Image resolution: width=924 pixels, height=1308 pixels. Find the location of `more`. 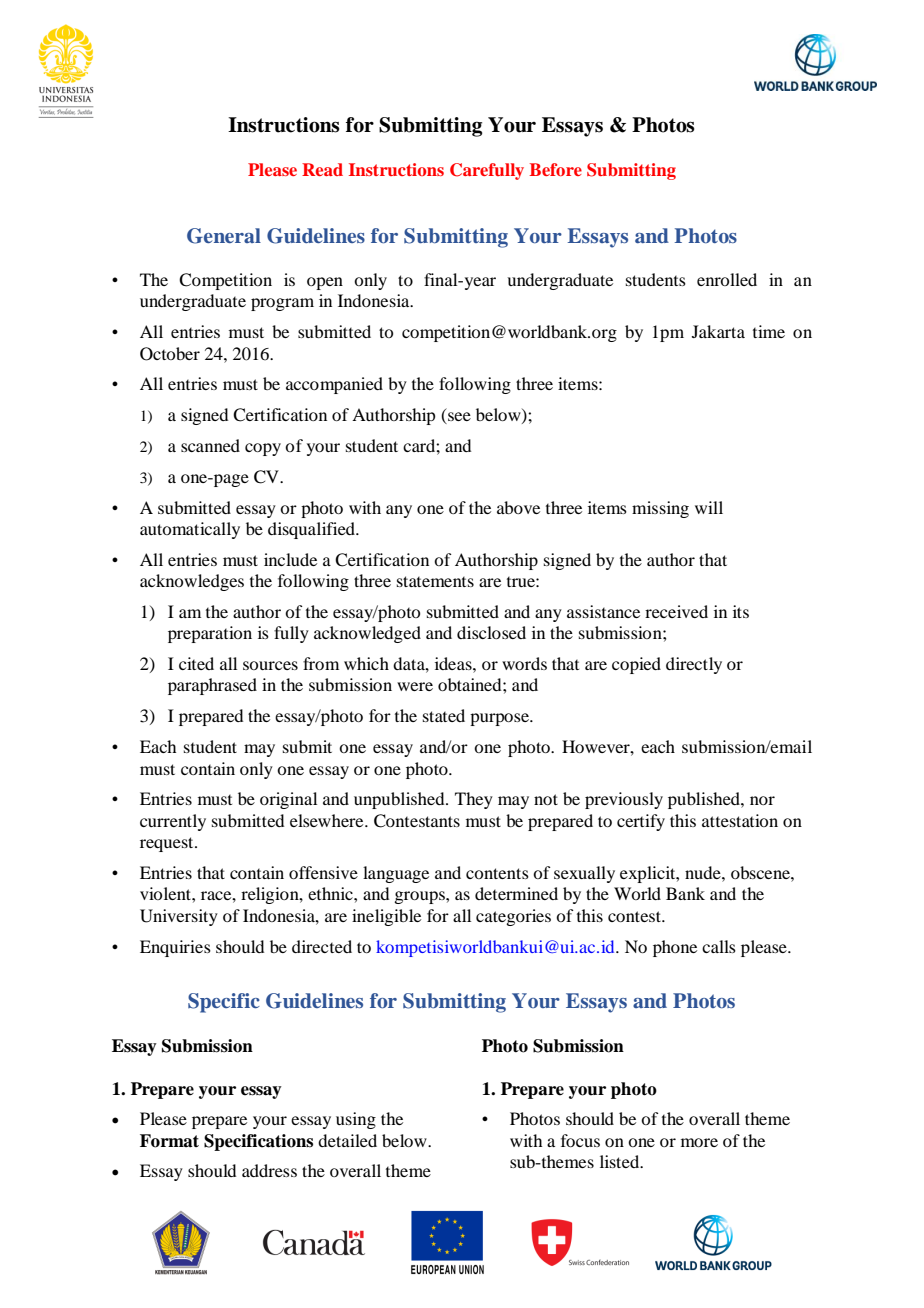

more is located at coordinates (699, 1142).
